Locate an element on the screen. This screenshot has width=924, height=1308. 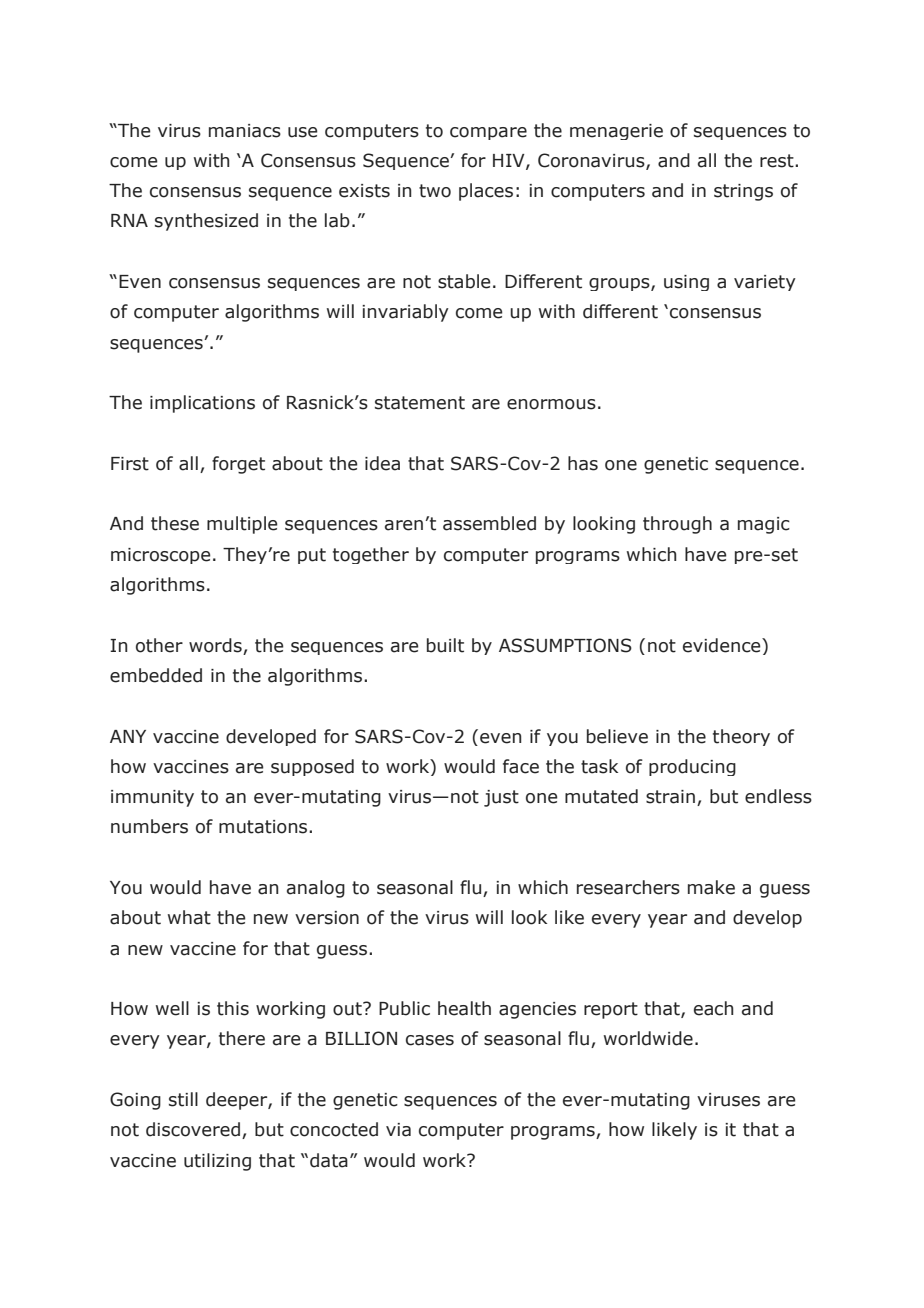
words is located at coordinates (215, 645).
